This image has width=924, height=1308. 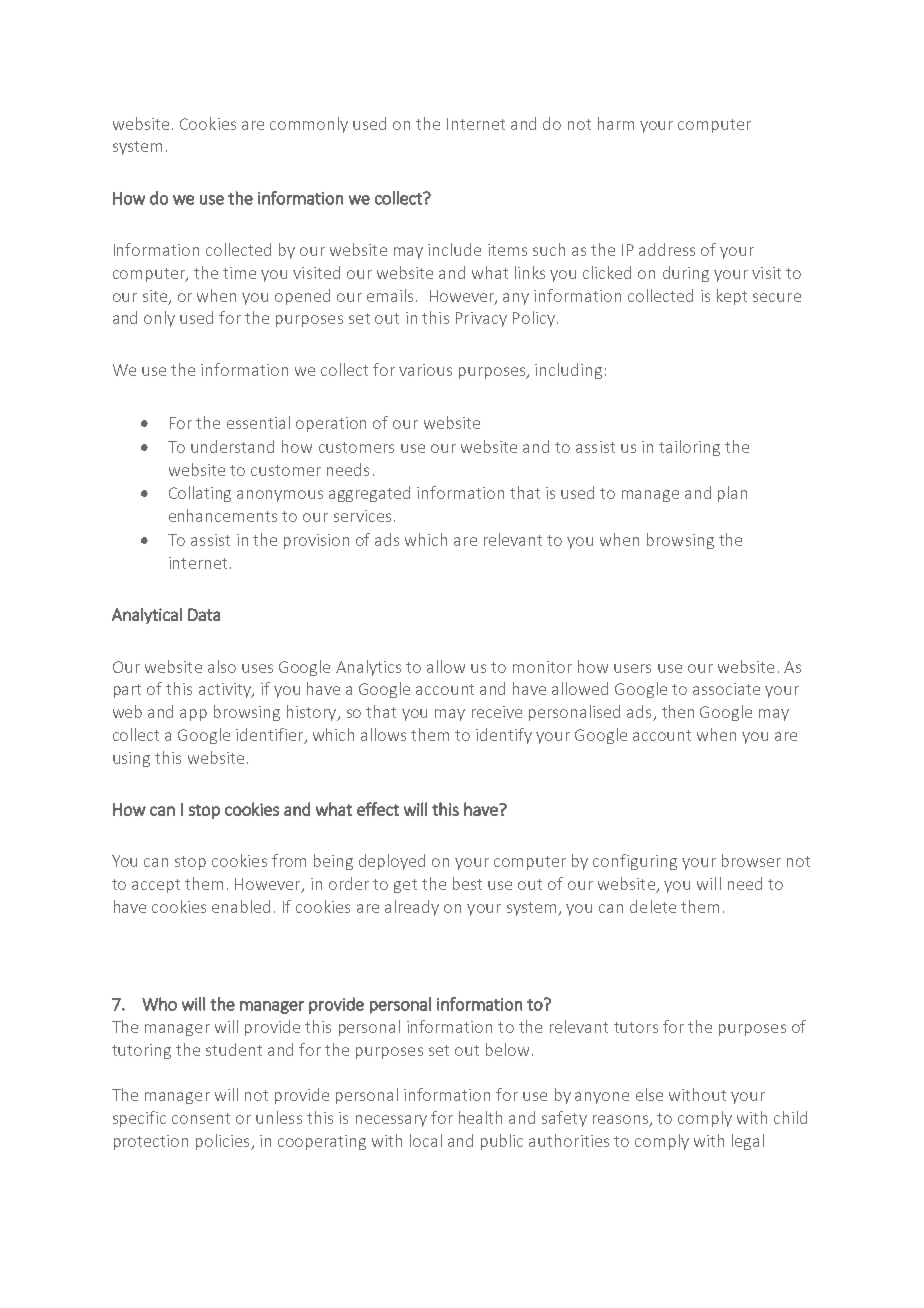 I want to click on health, so click(x=480, y=1117).
